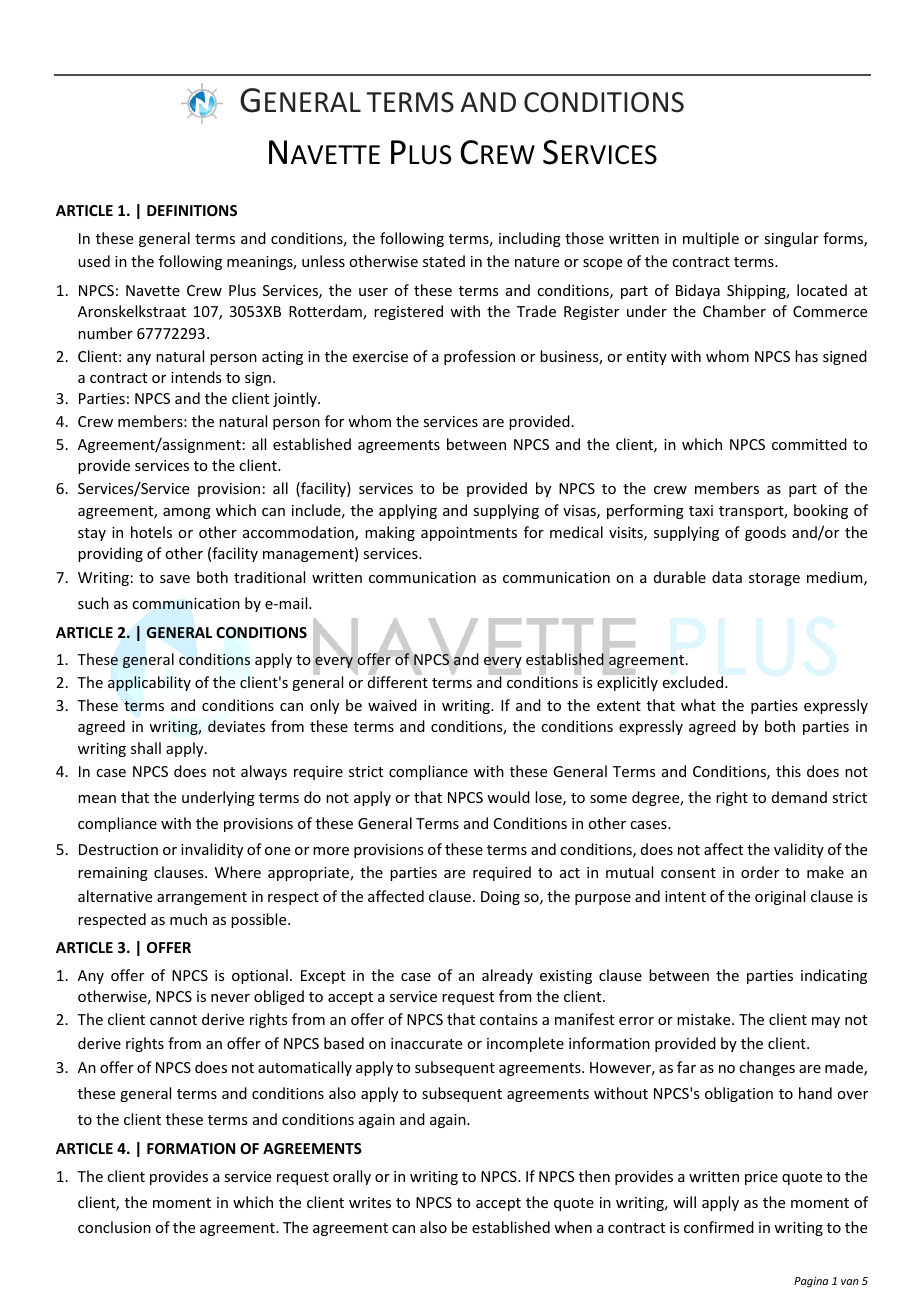 This page has height=1308, width=924. Describe the element at coordinates (173, 1020) in the page. I see `cannot` at that location.
